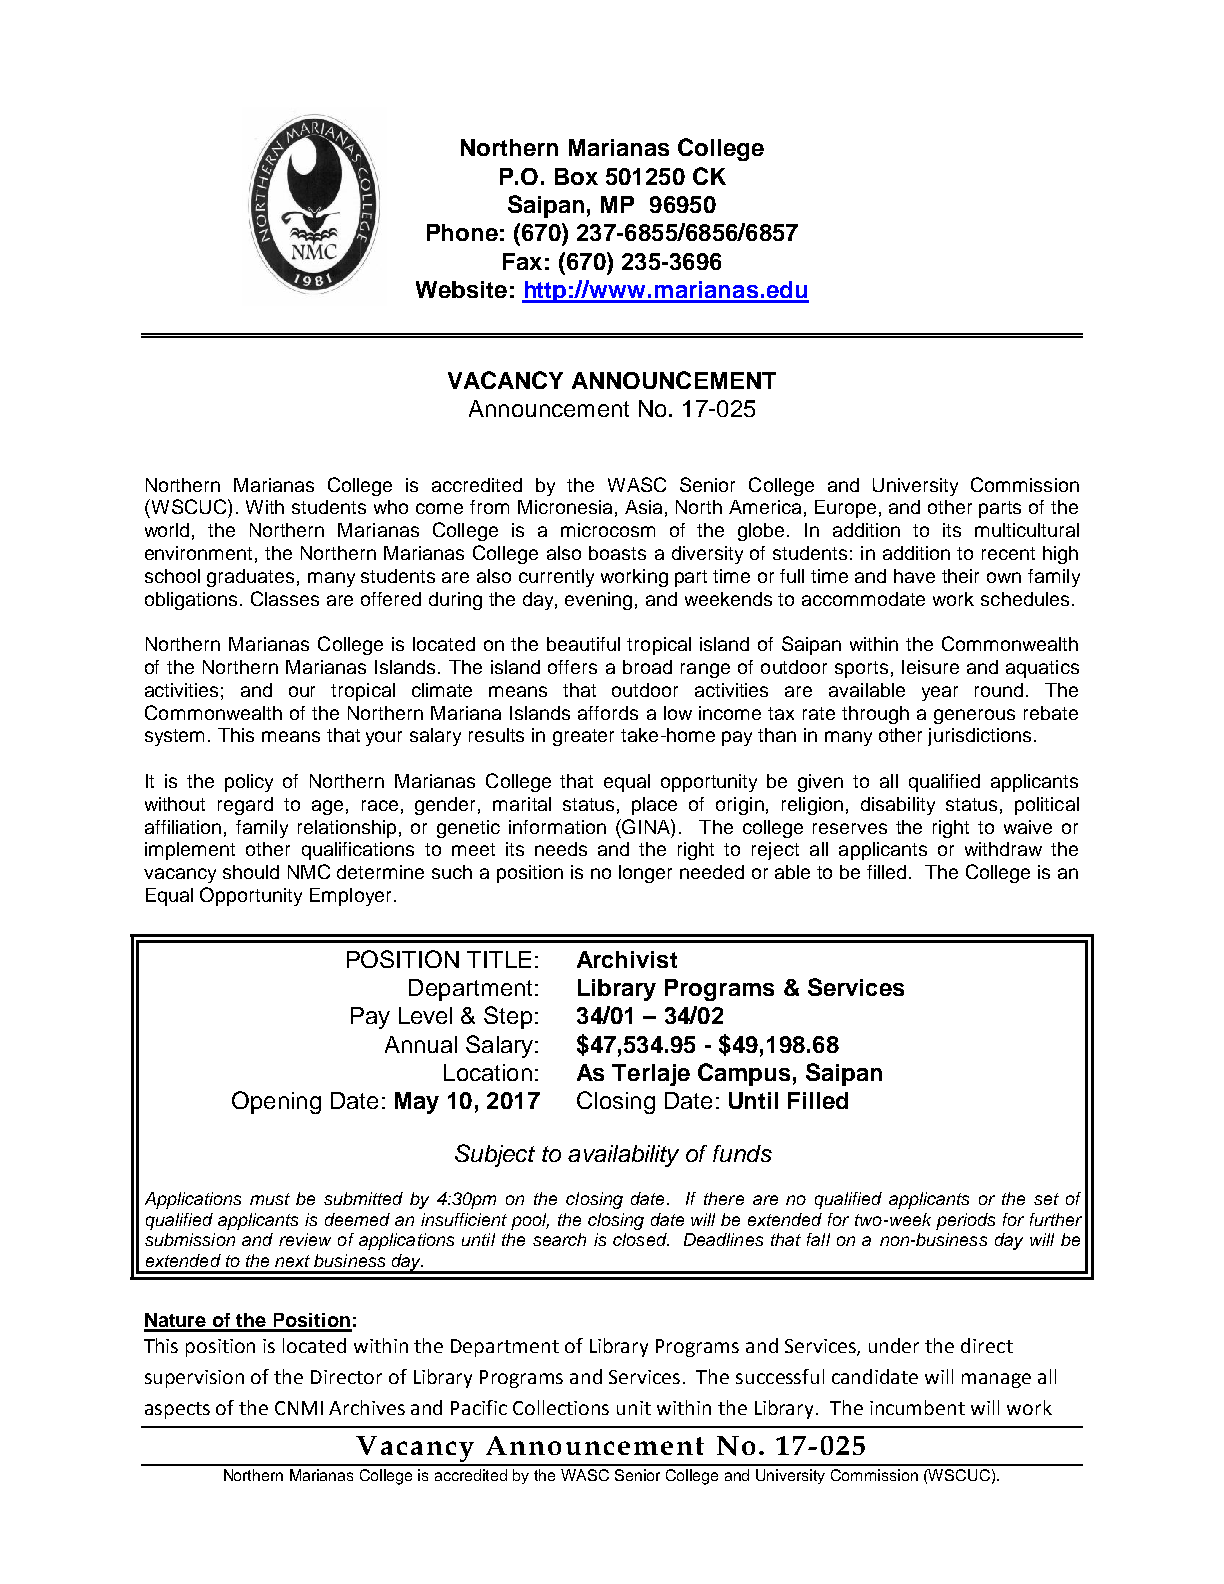 This image has height=1584, width=1224. What do you see at coordinates (617, 553) in the image?
I see `boasts` at bounding box center [617, 553].
